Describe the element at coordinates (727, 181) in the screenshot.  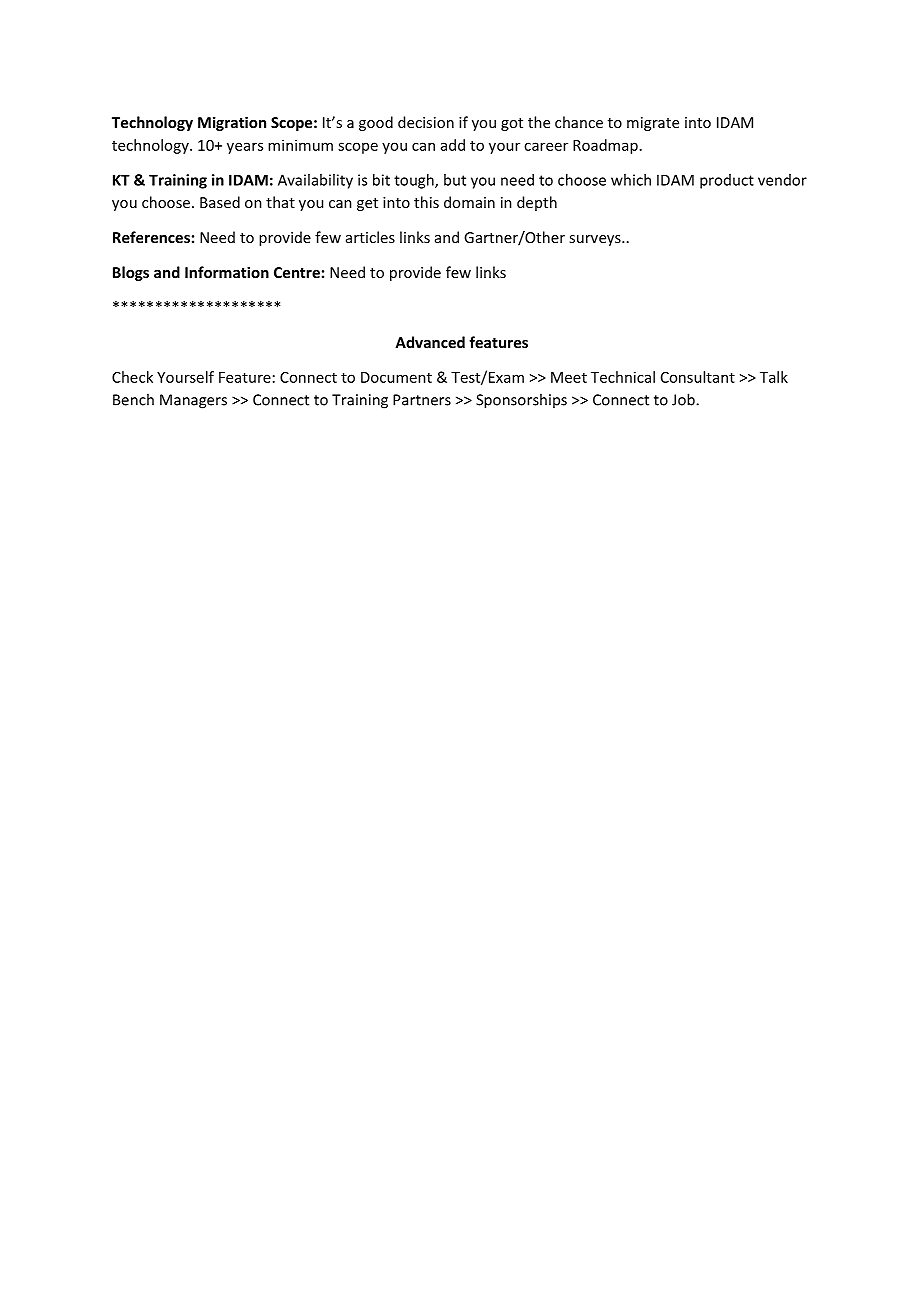
I see `product` at that location.
